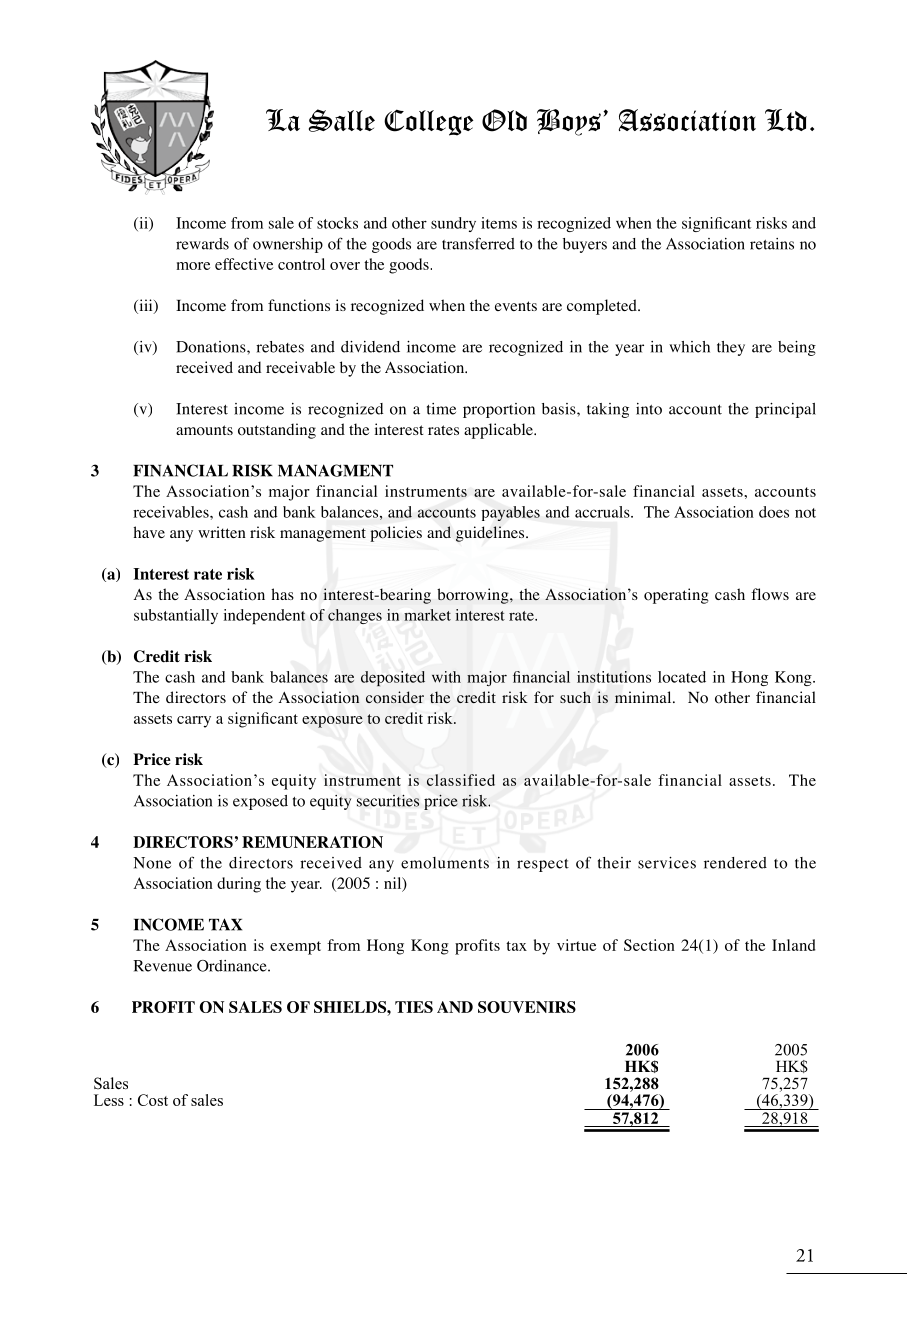  What do you see at coordinates (527, 1007) in the screenshot?
I see `SOUVENIRS` at bounding box center [527, 1007].
